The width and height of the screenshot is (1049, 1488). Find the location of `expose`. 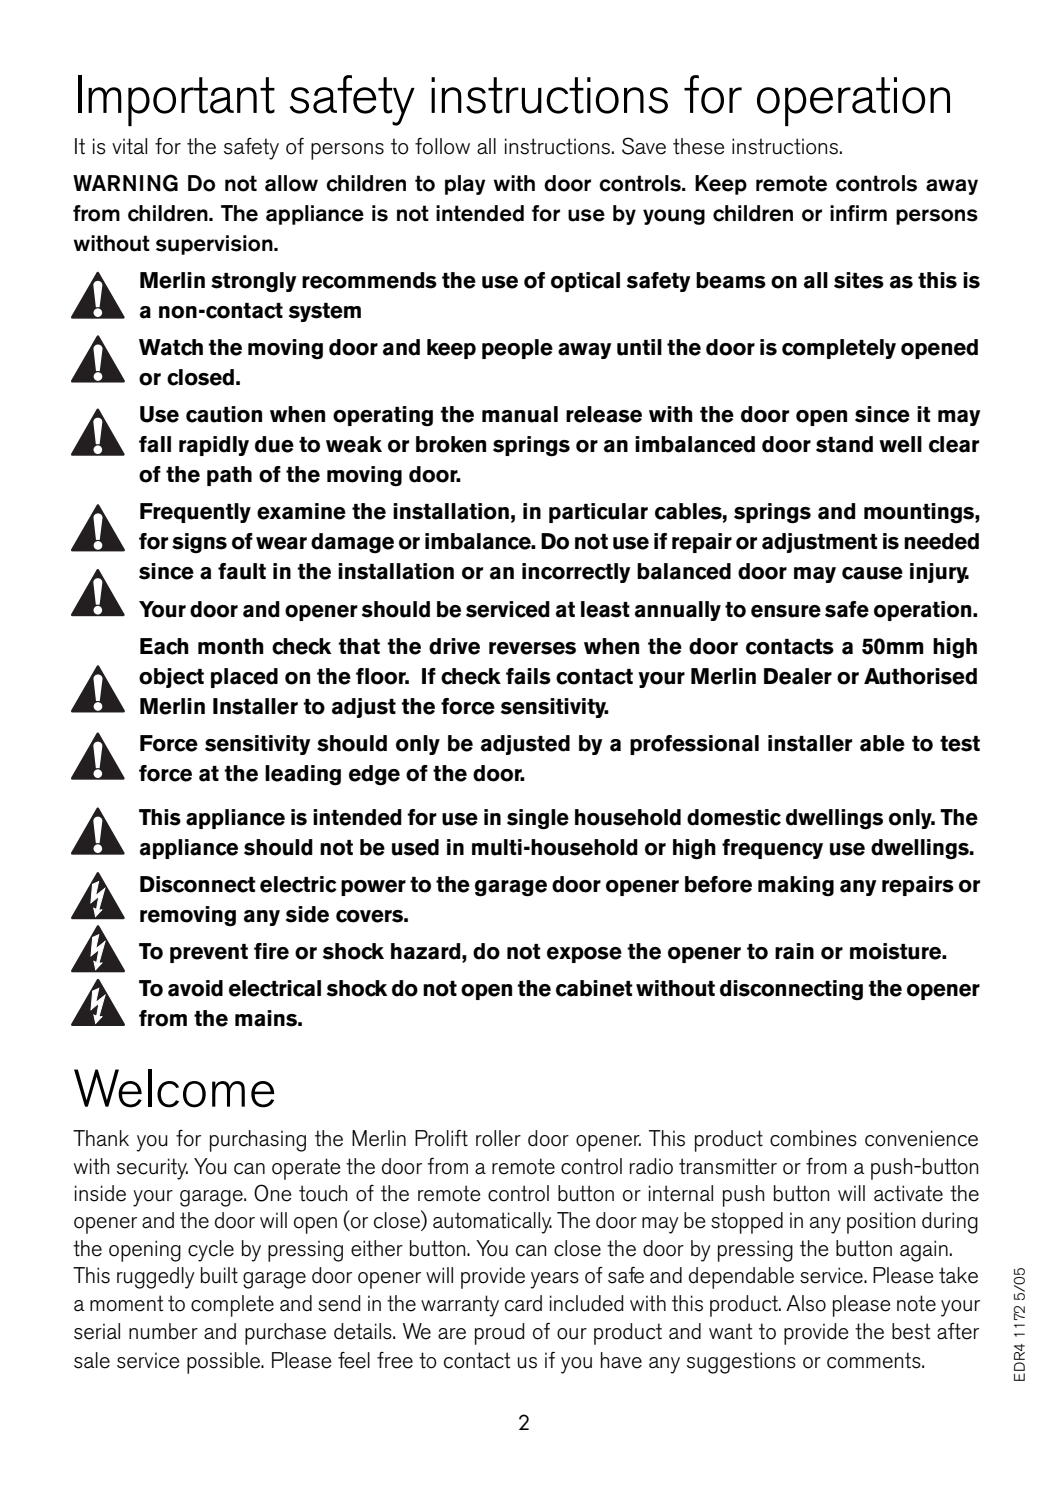

expose is located at coordinates (584, 955).
